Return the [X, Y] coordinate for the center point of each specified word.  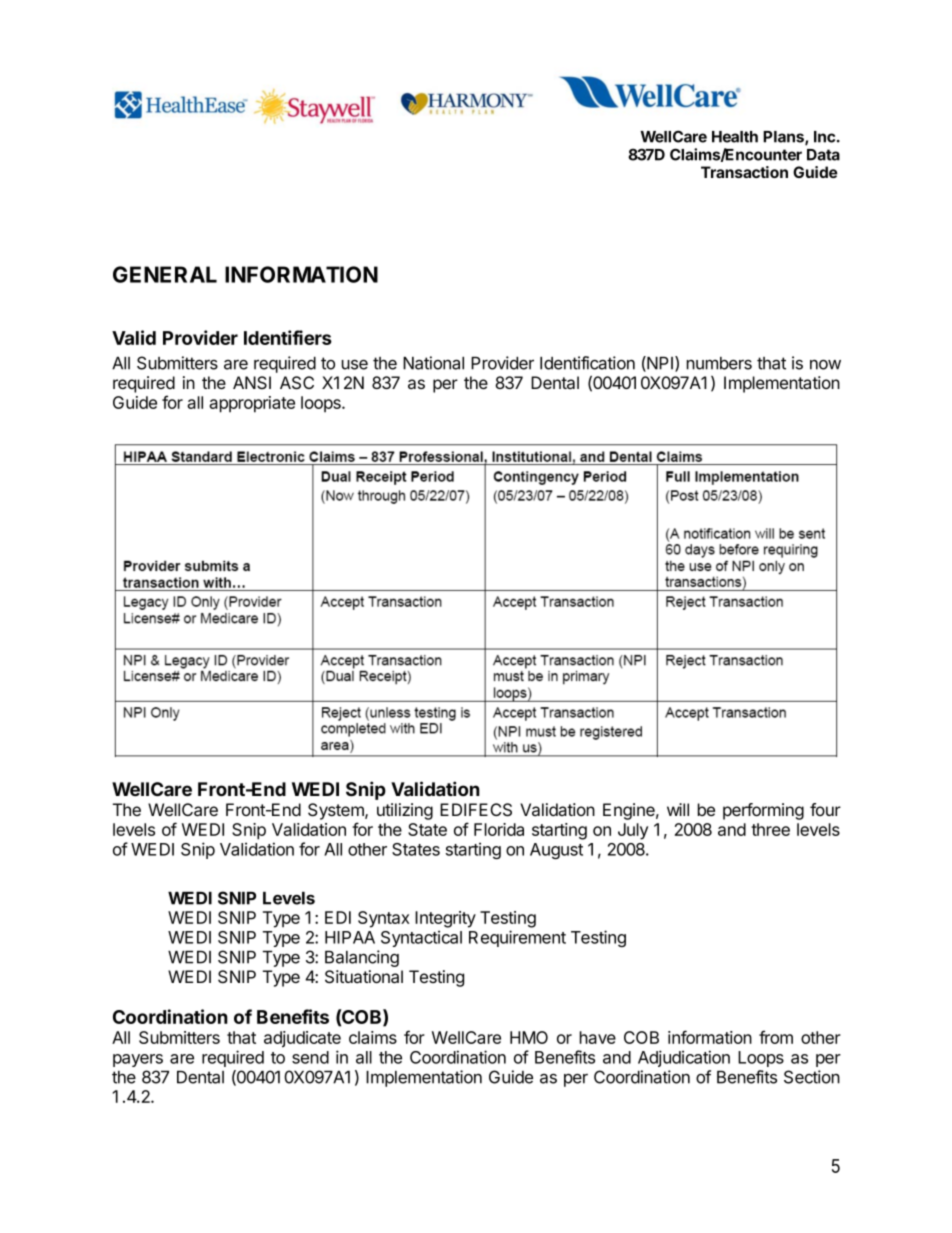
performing [763, 811]
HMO [529, 1037]
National [433, 363]
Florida [499, 829]
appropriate [252, 404]
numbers [719, 363]
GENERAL [165, 274]
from [776, 1037]
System [337, 811]
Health [735, 137]
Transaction [744, 172]
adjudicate [302, 1039]
